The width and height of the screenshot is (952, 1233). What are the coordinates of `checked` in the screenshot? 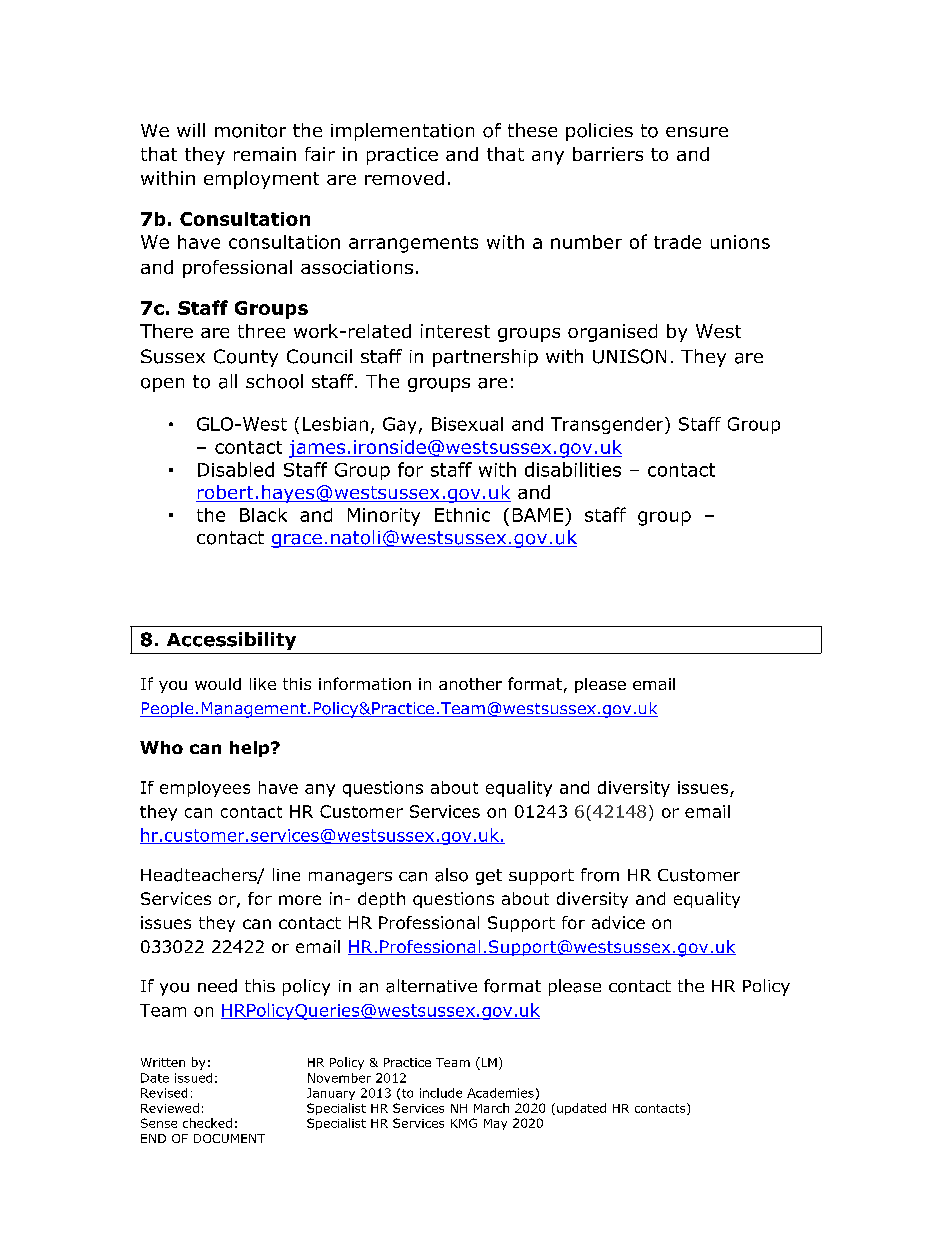 It's located at (207, 1123).
